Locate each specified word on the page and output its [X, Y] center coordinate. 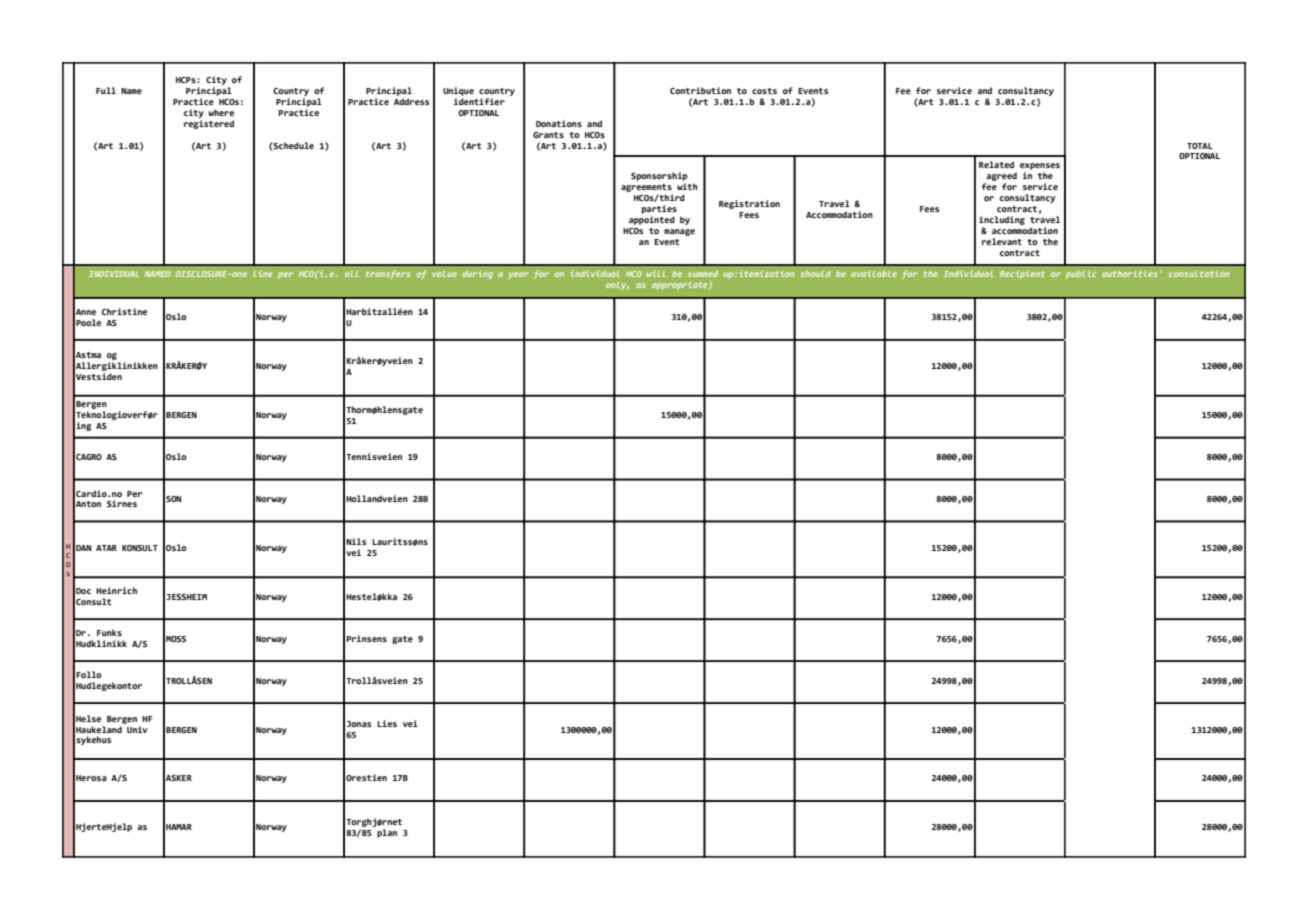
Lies [387, 723]
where [221, 112]
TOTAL [1200, 146]
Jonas [359, 724]
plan [387, 833]
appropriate [681, 285]
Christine [124, 311]
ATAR [106, 548]
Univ [136, 728]
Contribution [700, 90]
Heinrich [116, 590]
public [1081, 274]
